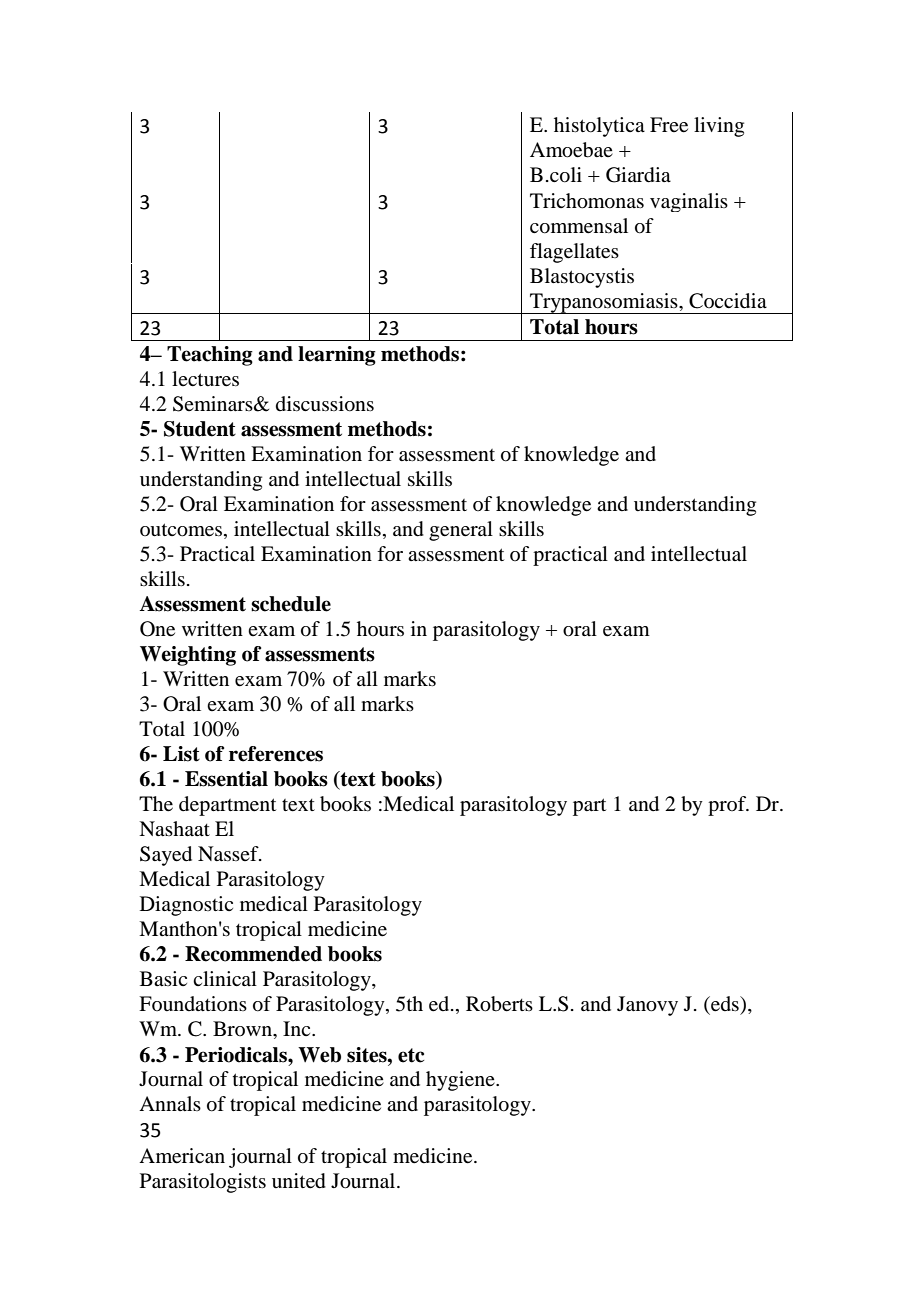 Image resolution: width=924 pixels, height=1308 pixels. What do you see at coordinates (461, 1081) in the screenshot?
I see `hygiene` at bounding box center [461, 1081].
